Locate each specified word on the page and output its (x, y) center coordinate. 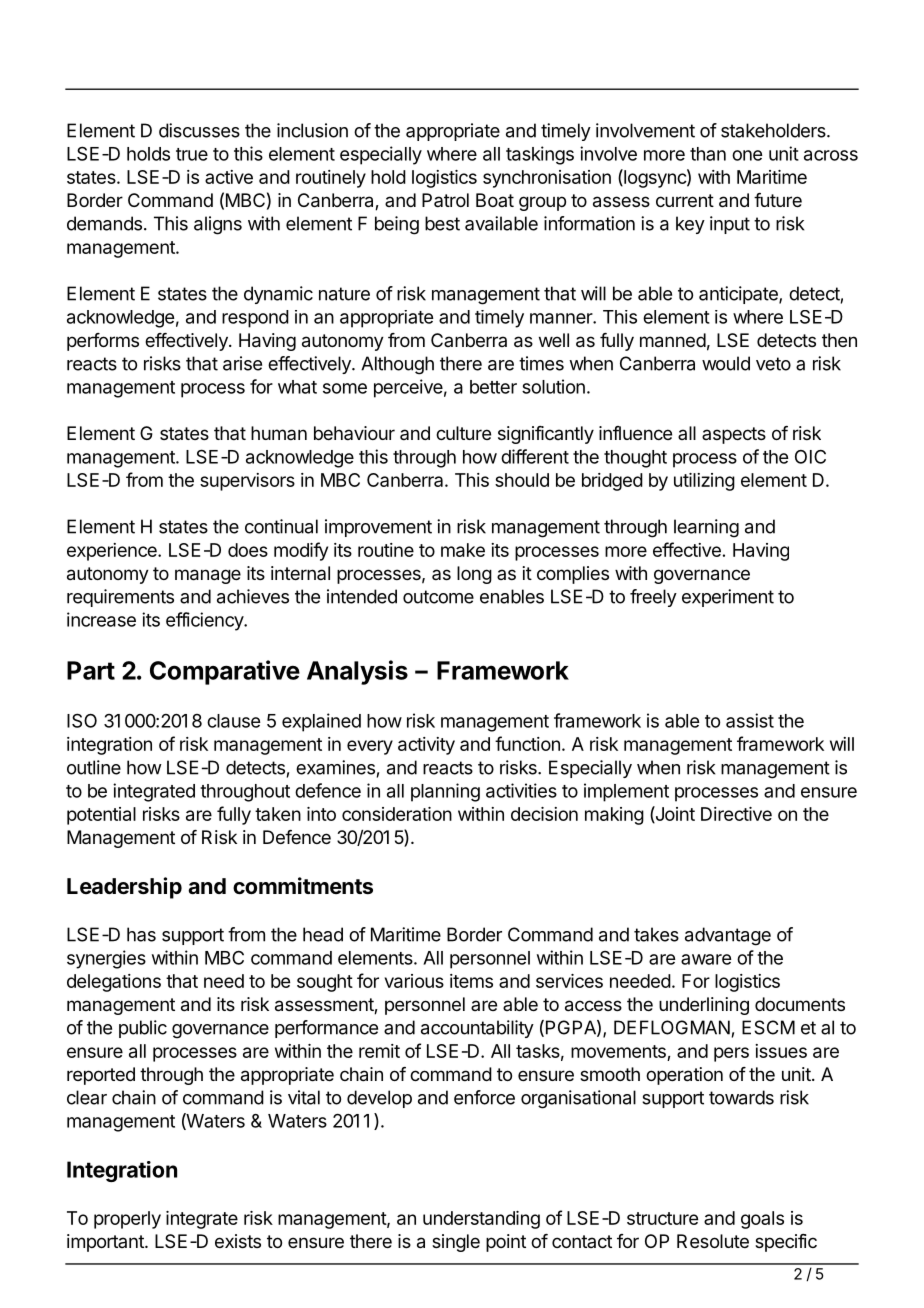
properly (127, 1220)
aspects (734, 435)
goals (762, 1220)
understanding (481, 1220)
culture (463, 433)
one (747, 155)
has (141, 934)
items (471, 981)
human (279, 433)
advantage (728, 936)
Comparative (225, 672)
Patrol (445, 200)
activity (426, 746)
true (192, 154)
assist (750, 720)
